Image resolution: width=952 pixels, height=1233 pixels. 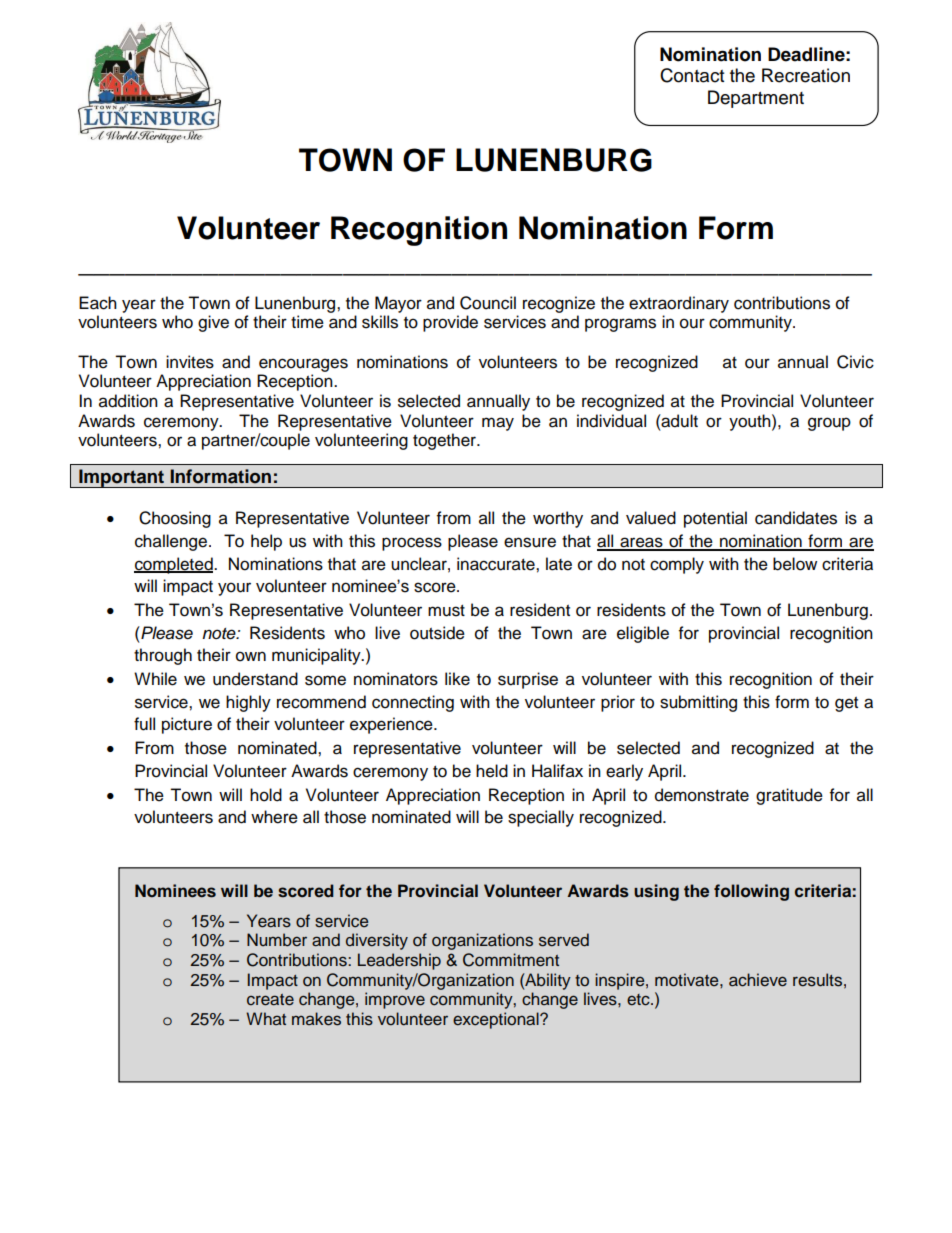 I want to click on exceptional, so click(x=497, y=1020).
